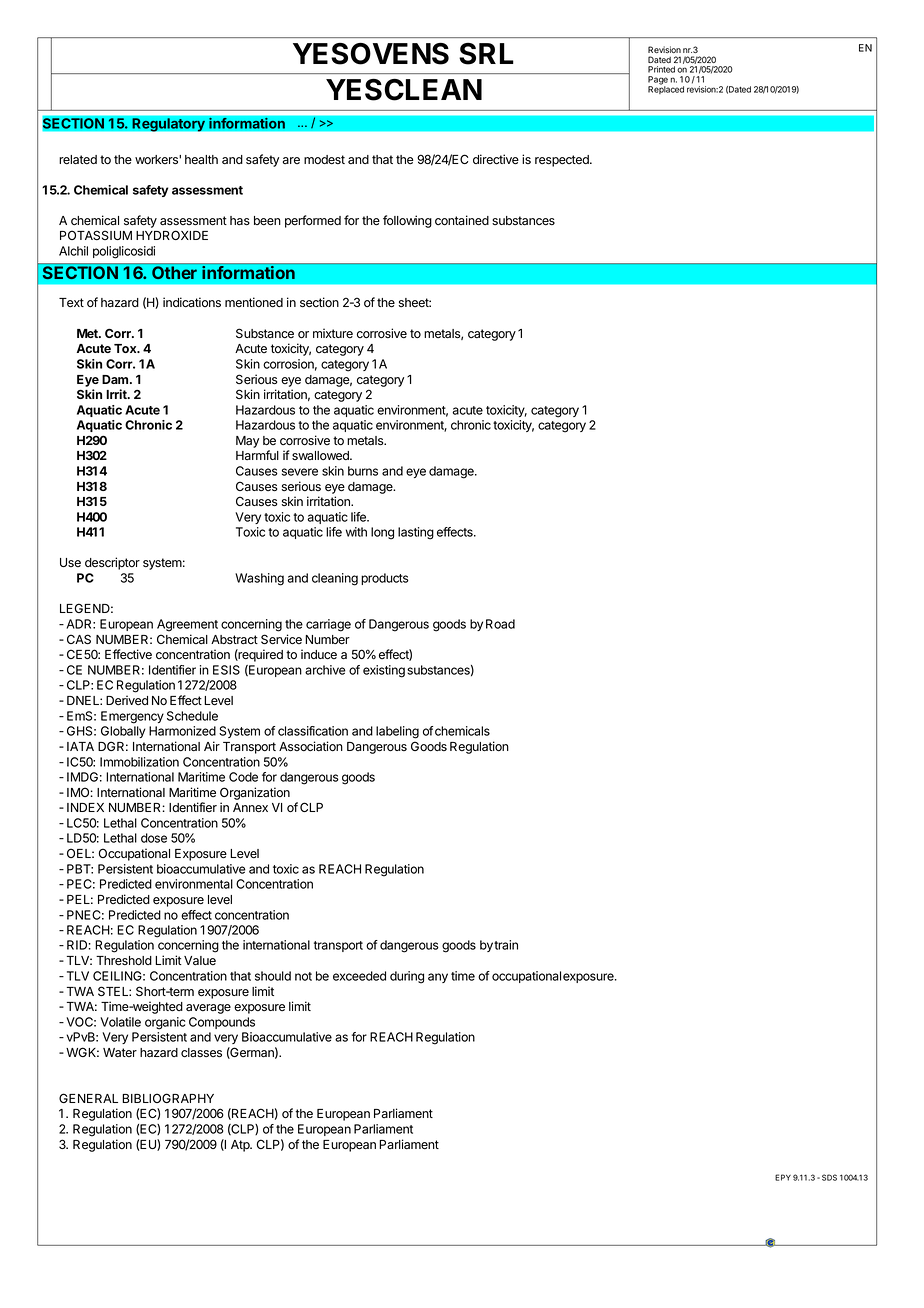  I want to click on existing, so click(384, 671).
